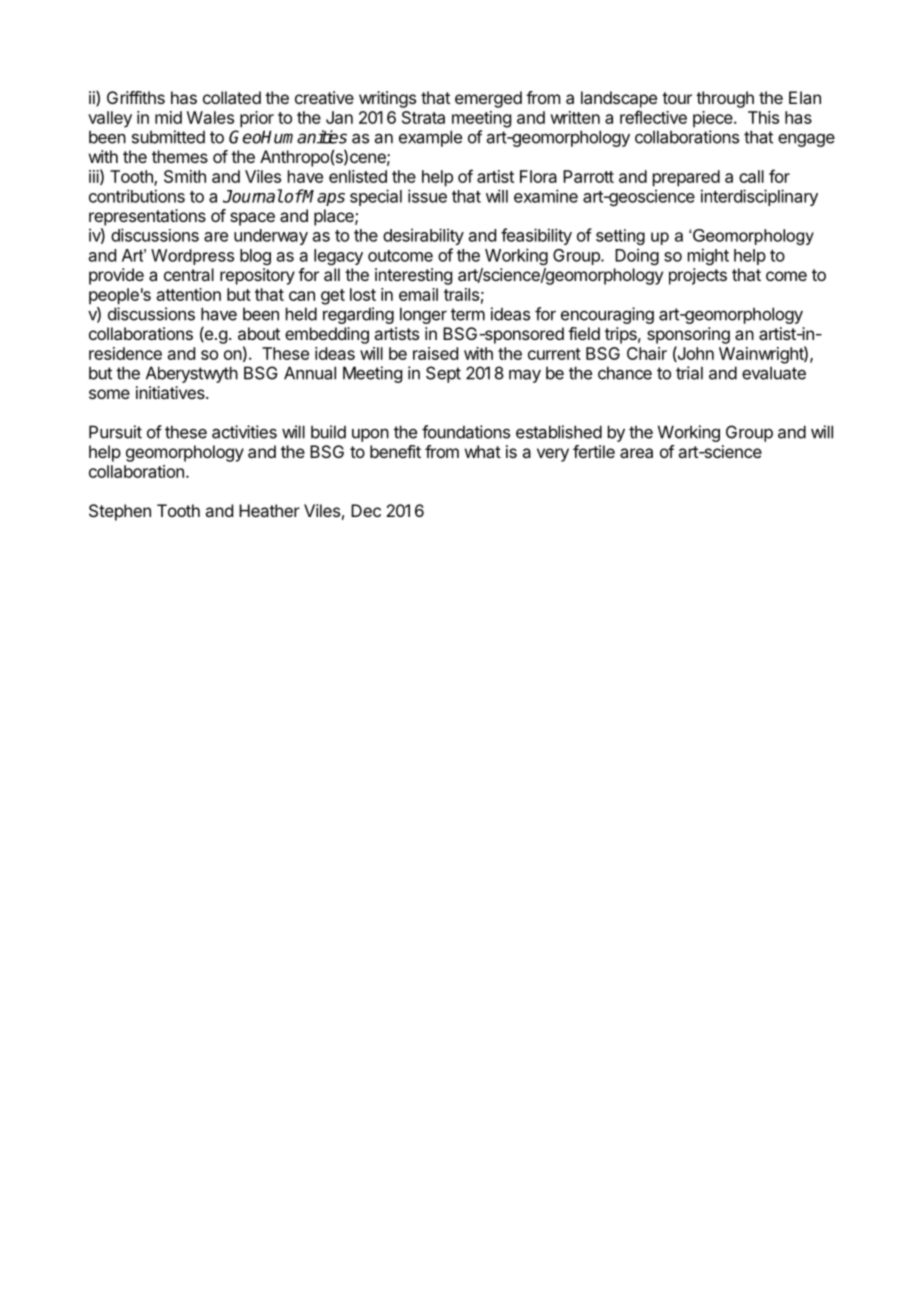 Image resolution: width=924 pixels, height=1309 pixels. What do you see at coordinates (636, 453) in the screenshot?
I see `area` at bounding box center [636, 453].
